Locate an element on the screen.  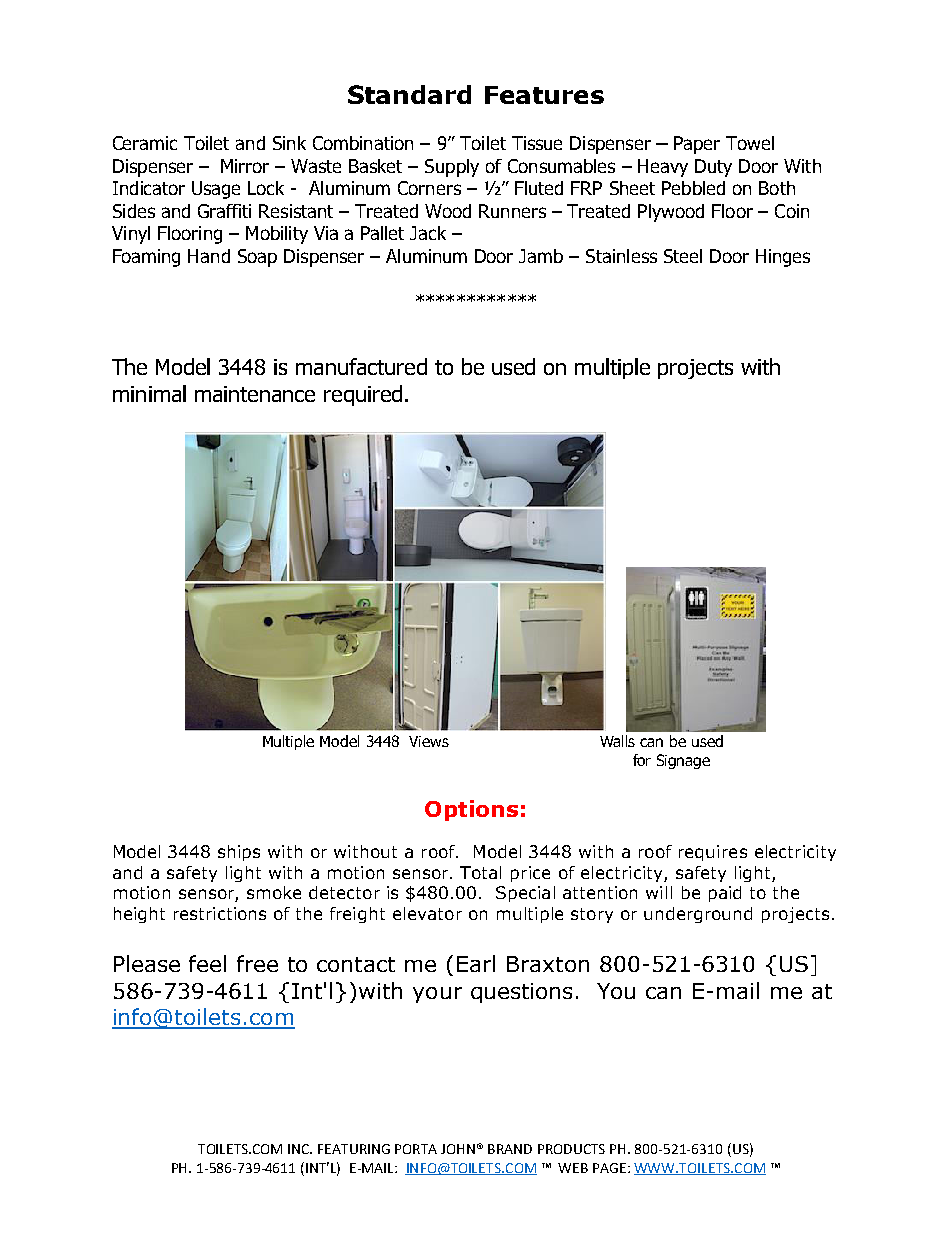
INC is located at coordinates (300, 1149).
